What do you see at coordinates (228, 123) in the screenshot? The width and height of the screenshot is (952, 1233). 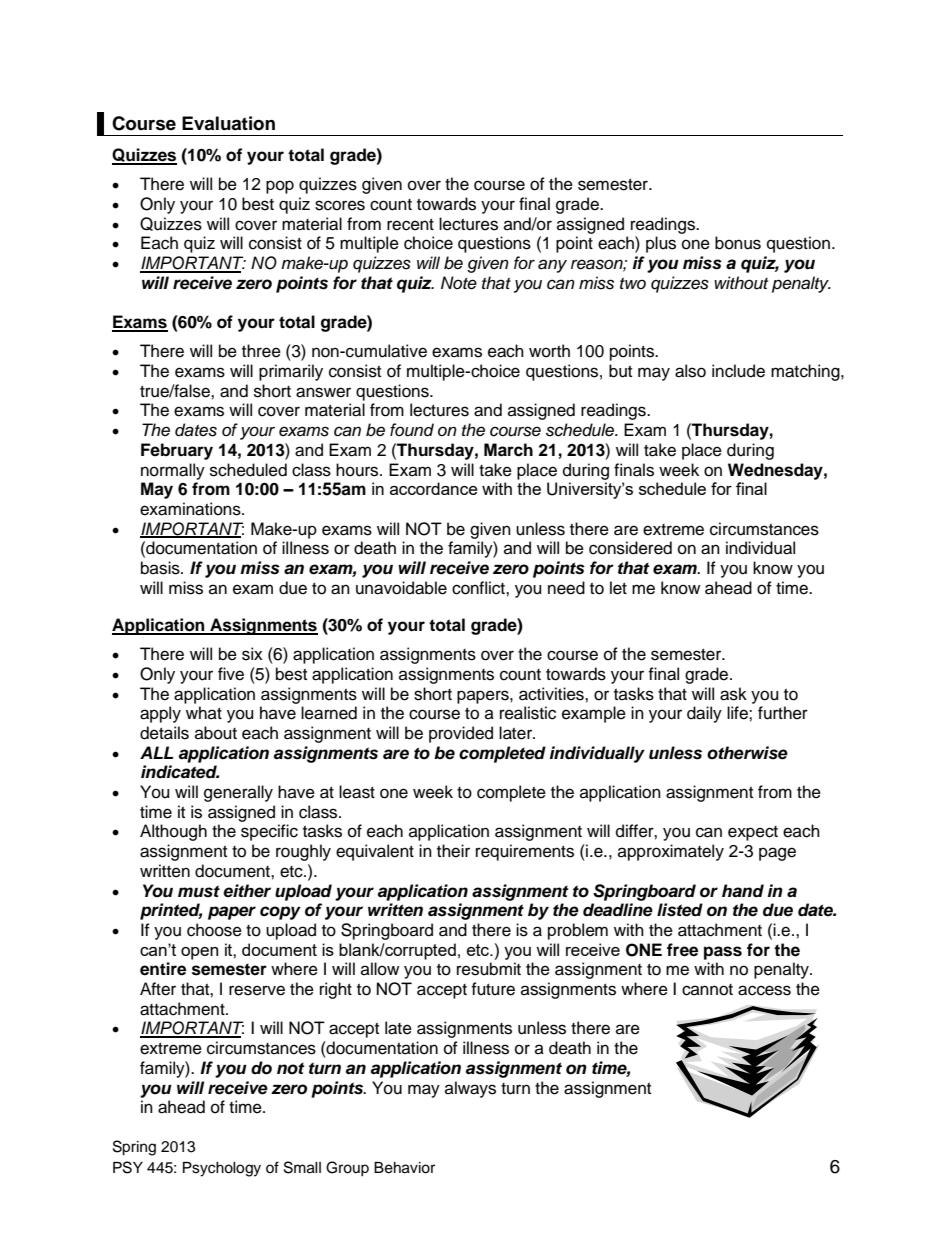 I see `Evaluation` at bounding box center [228, 123].
